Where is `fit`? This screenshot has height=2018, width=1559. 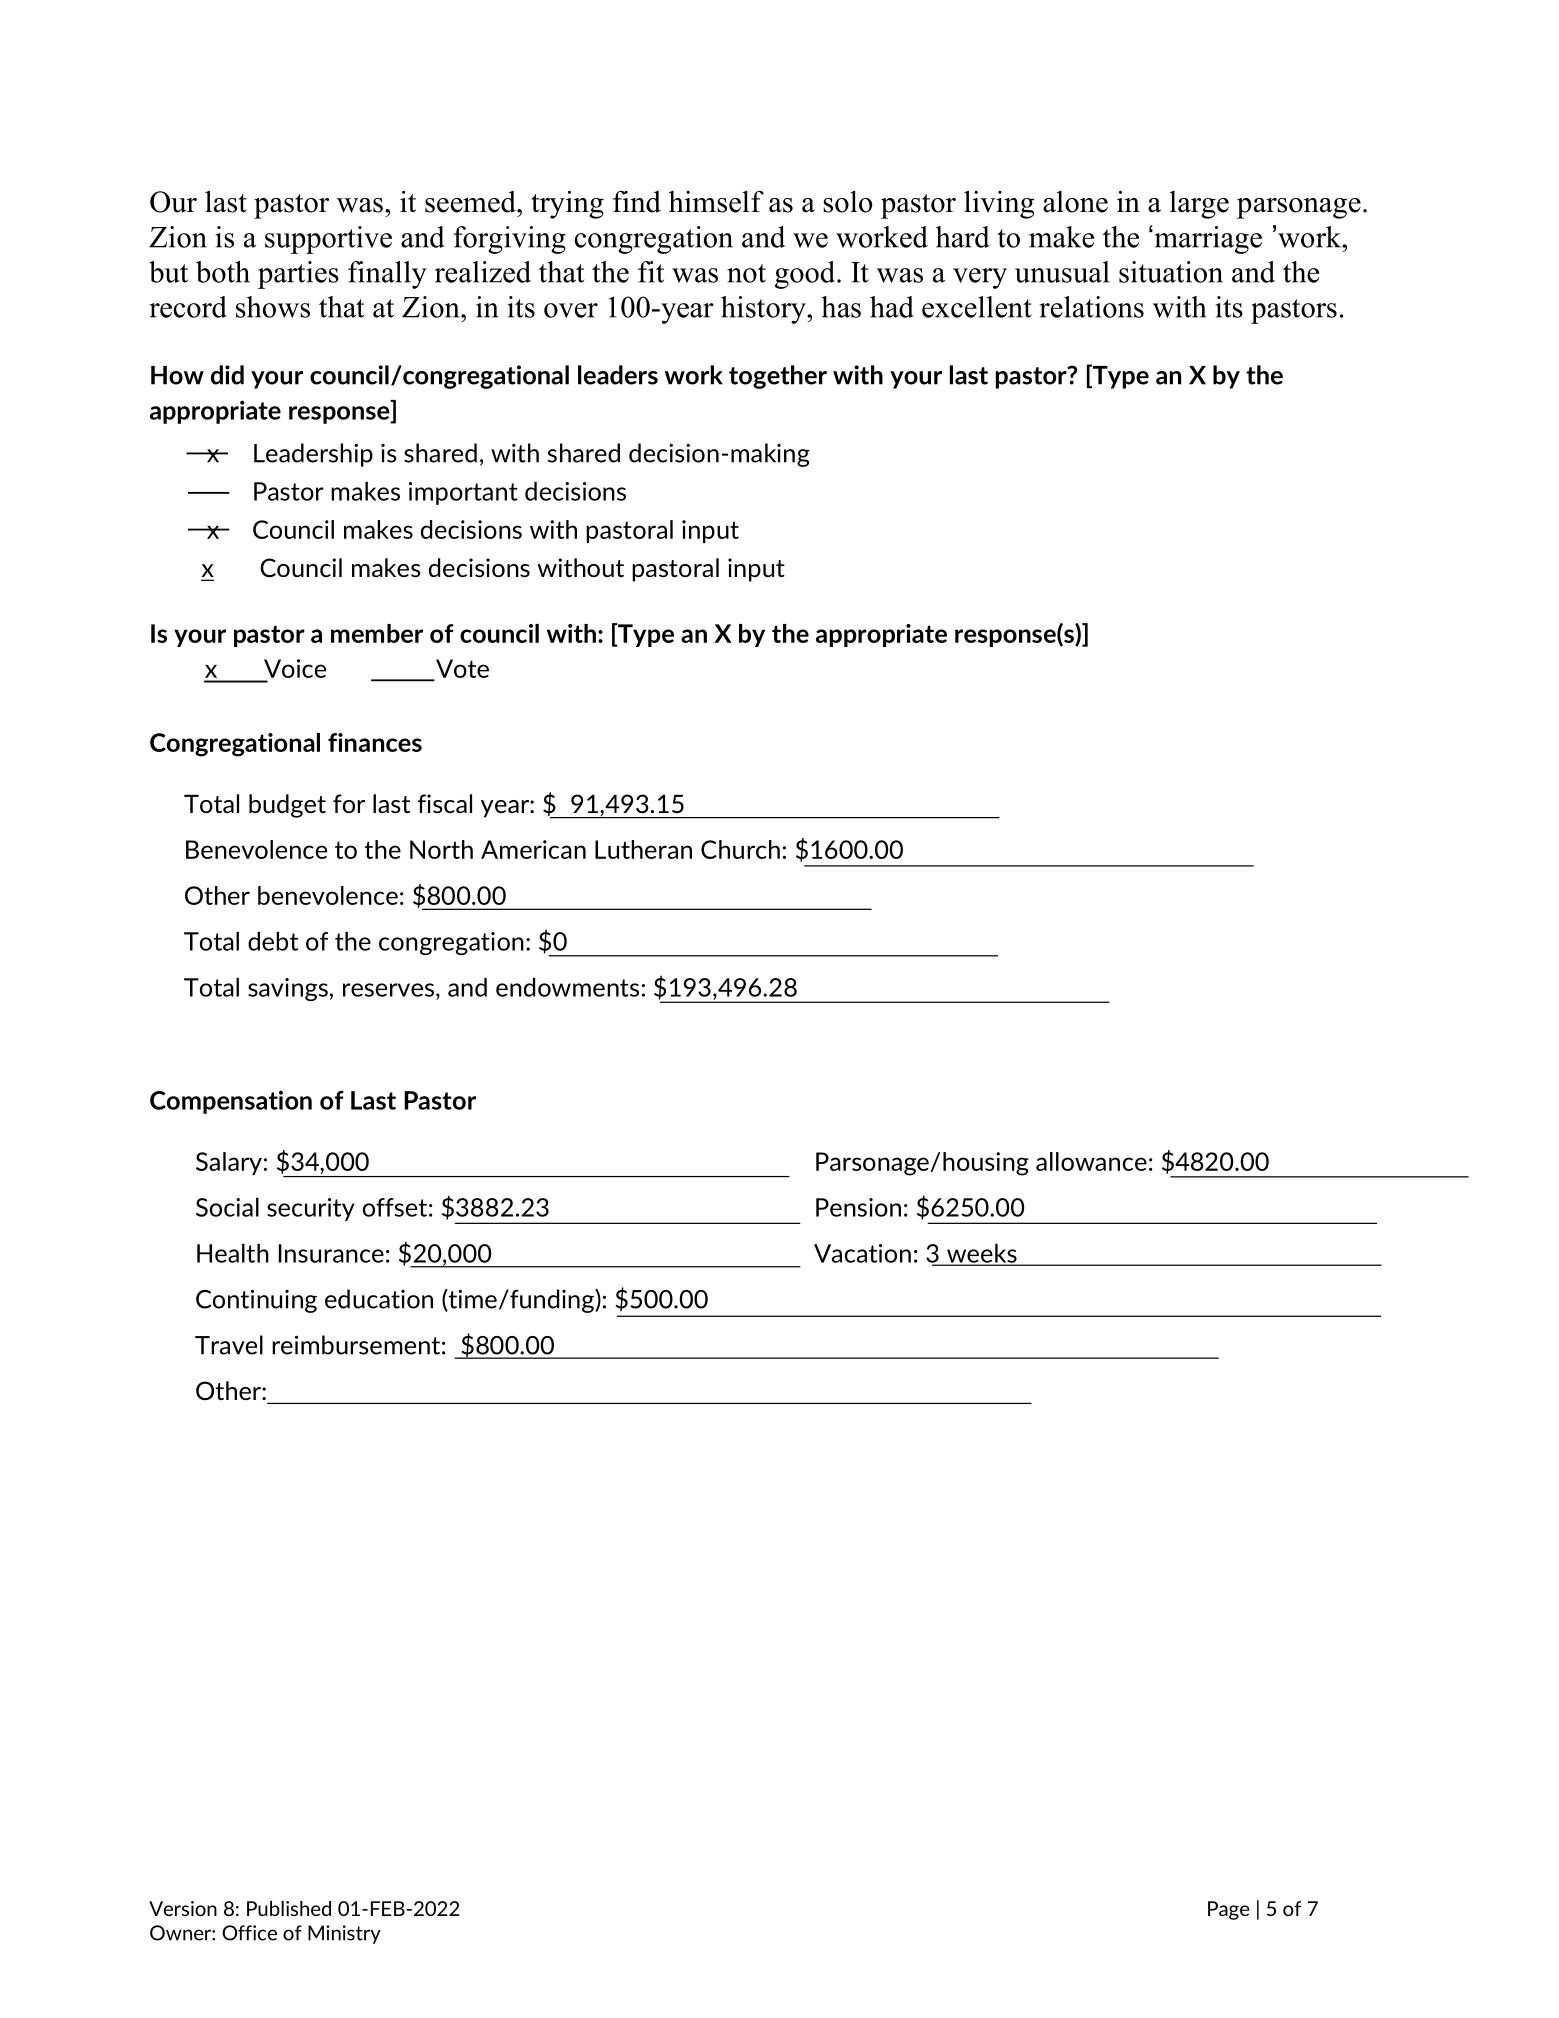 fit is located at coordinates (651, 272).
